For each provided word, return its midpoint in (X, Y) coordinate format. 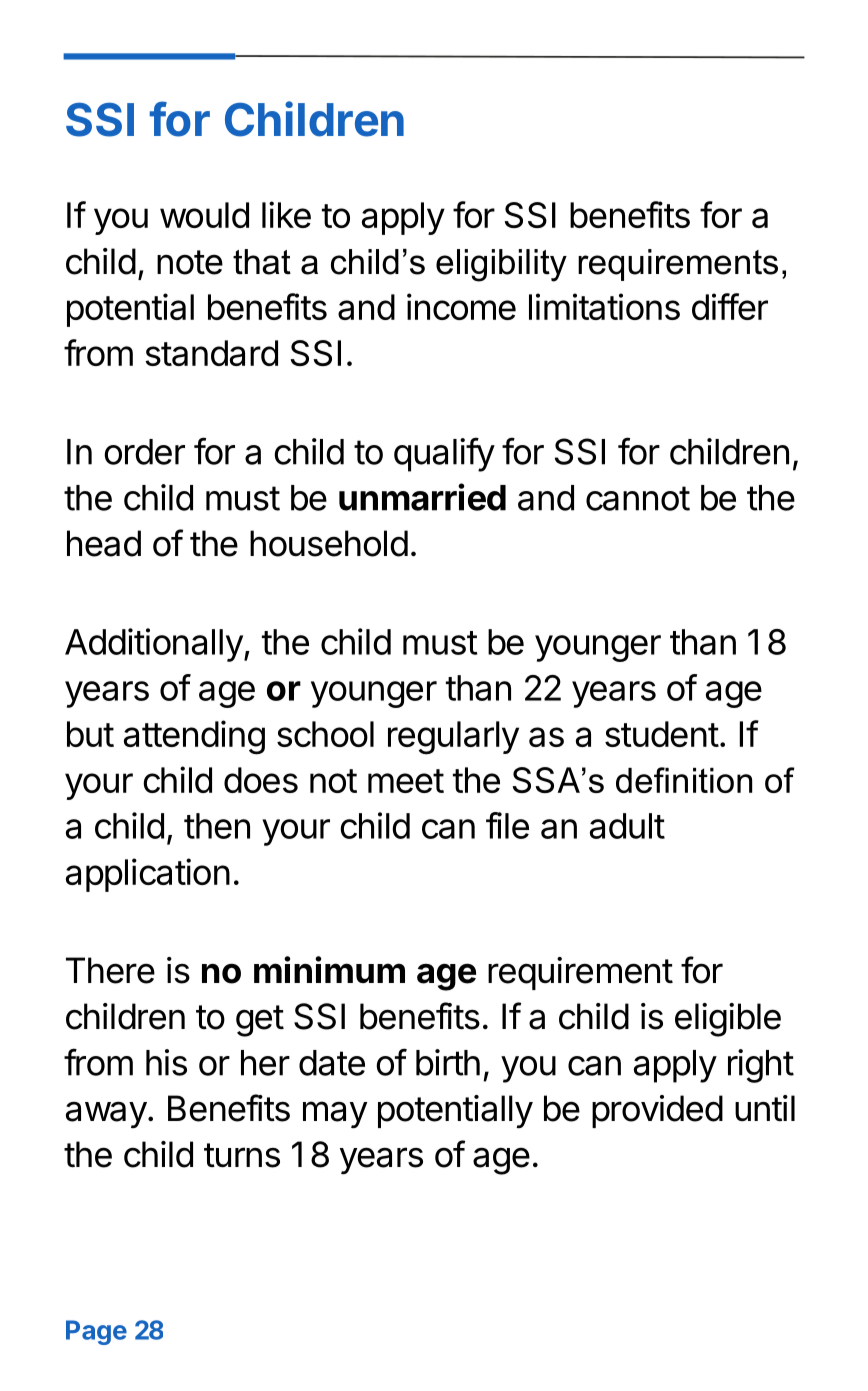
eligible (728, 1020)
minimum (329, 969)
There (110, 970)
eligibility (501, 265)
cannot (638, 498)
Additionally (154, 645)
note (190, 262)
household (329, 543)
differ (730, 306)
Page (96, 1332)
